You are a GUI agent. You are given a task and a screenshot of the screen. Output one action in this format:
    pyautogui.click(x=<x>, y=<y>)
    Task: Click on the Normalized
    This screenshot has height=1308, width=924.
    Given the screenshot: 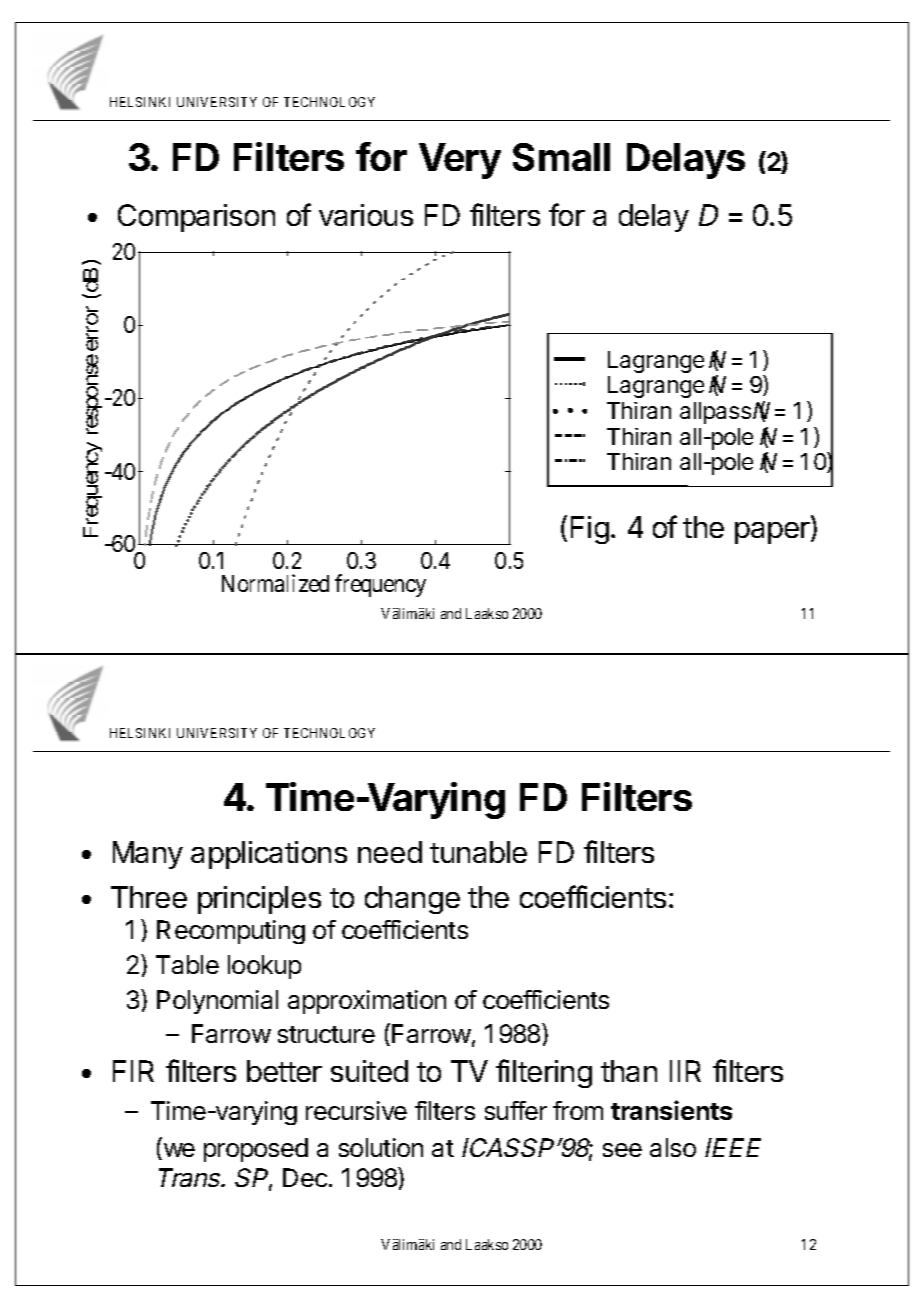 What is the action you would take?
    pyautogui.click(x=275, y=583)
